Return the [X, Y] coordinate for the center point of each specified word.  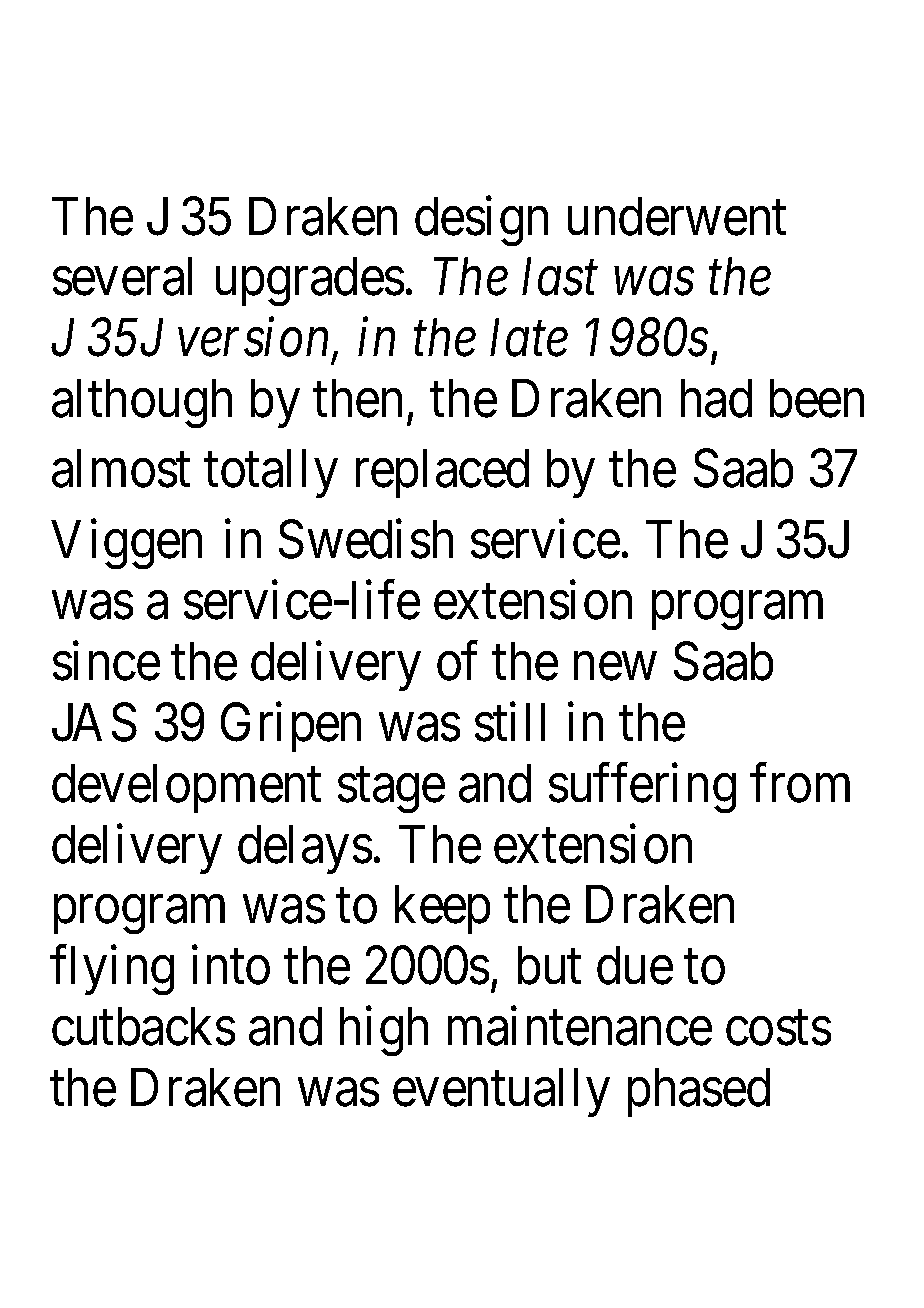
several [122, 276]
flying [112, 970]
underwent [677, 216]
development [186, 788]
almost [121, 468]
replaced [442, 473]
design [481, 221]
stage [391, 791]
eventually [501, 1092]
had [716, 398]
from [800, 783]
